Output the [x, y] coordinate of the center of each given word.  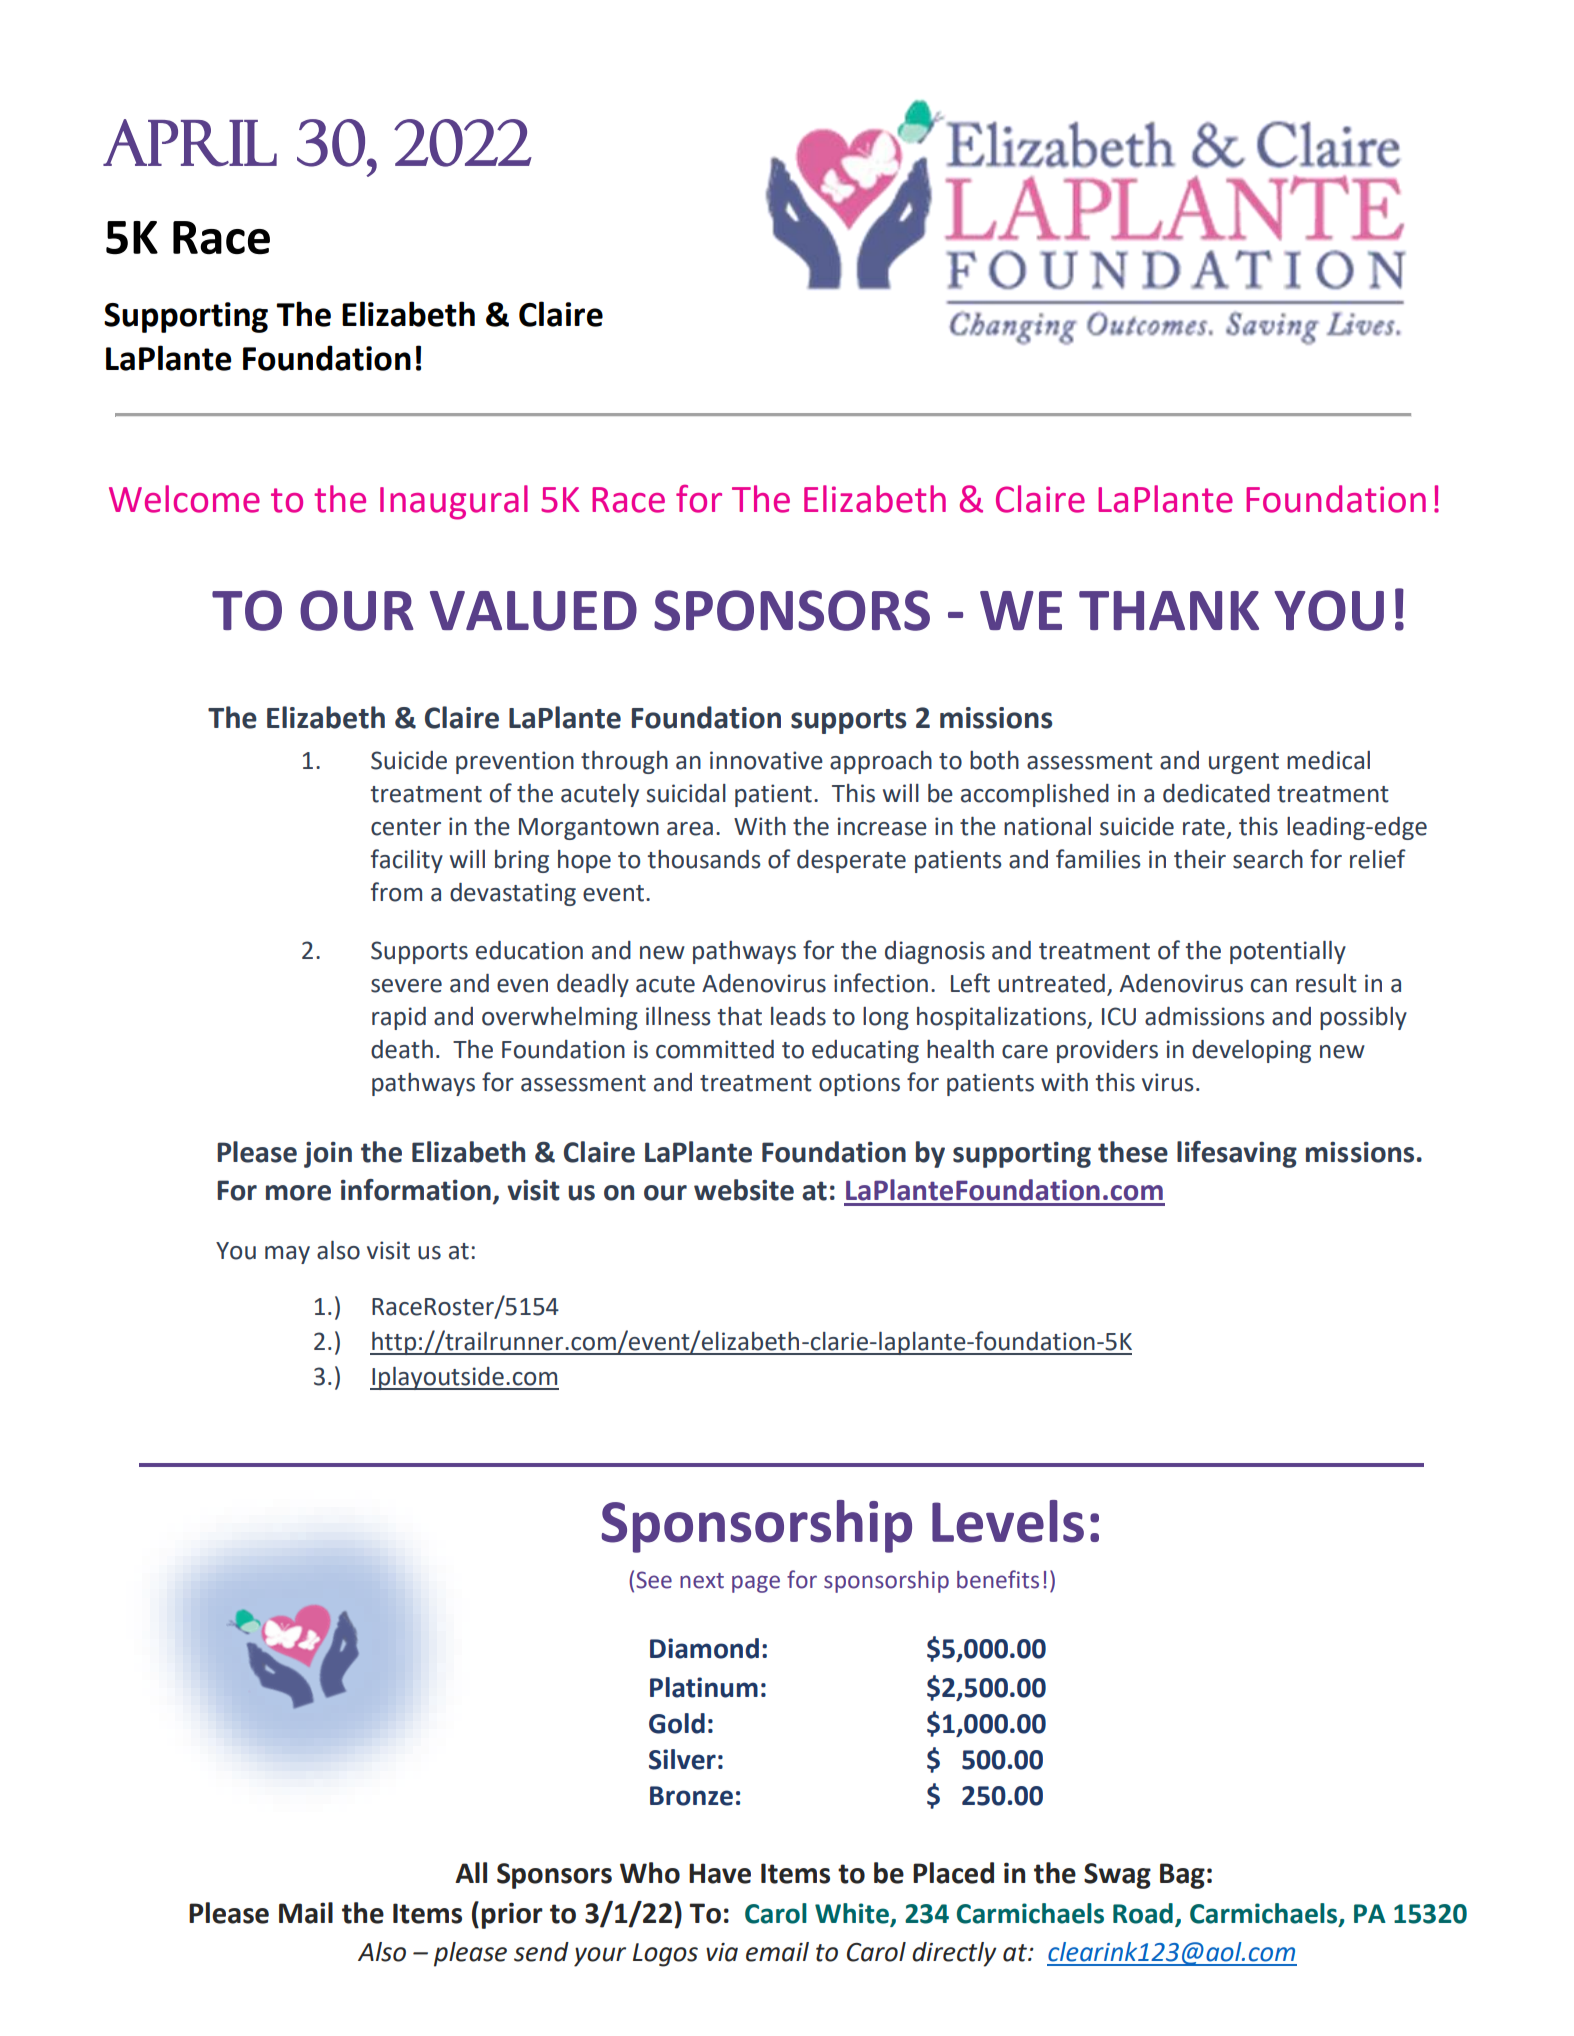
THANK [1169, 610]
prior [512, 1915]
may [287, 1255]
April [190, 143]
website [744, 1190]
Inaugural [454, 502]
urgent [1244, 763]
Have [720, 1873]
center [406, 827]
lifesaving [1237, 1154]
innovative [766, 760]
